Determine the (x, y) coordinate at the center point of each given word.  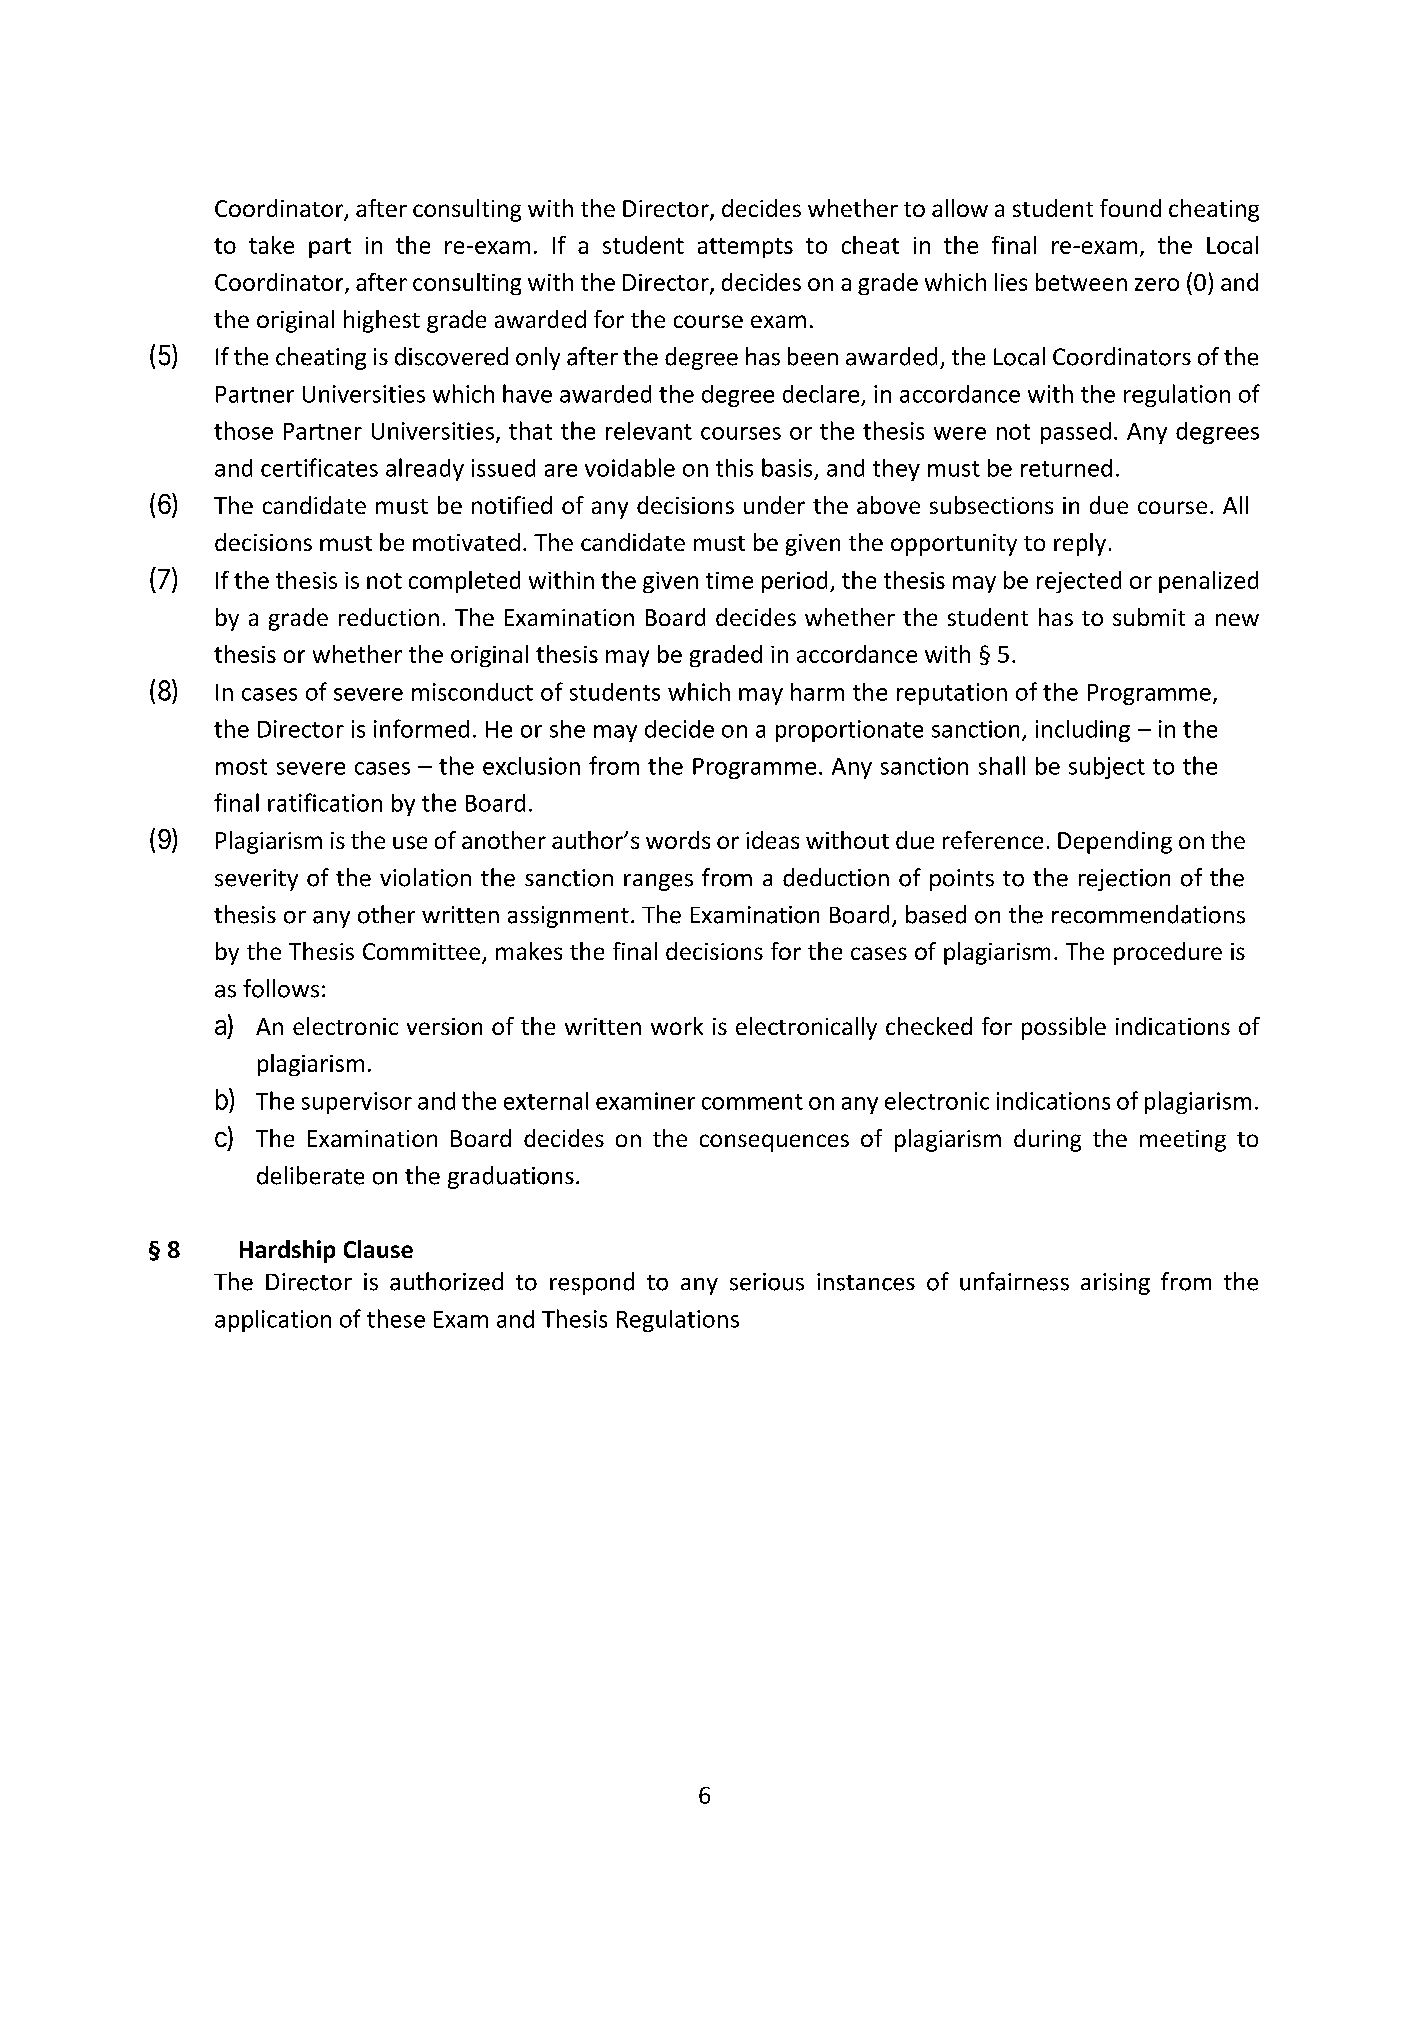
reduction (389, 617)
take (271, 245)
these (396, 1318)
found (1130, 208)
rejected (1079, 582)
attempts (745, 248)
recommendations (1148, 914)
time (729, 580)
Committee (423, 953)
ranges (658, 882)
